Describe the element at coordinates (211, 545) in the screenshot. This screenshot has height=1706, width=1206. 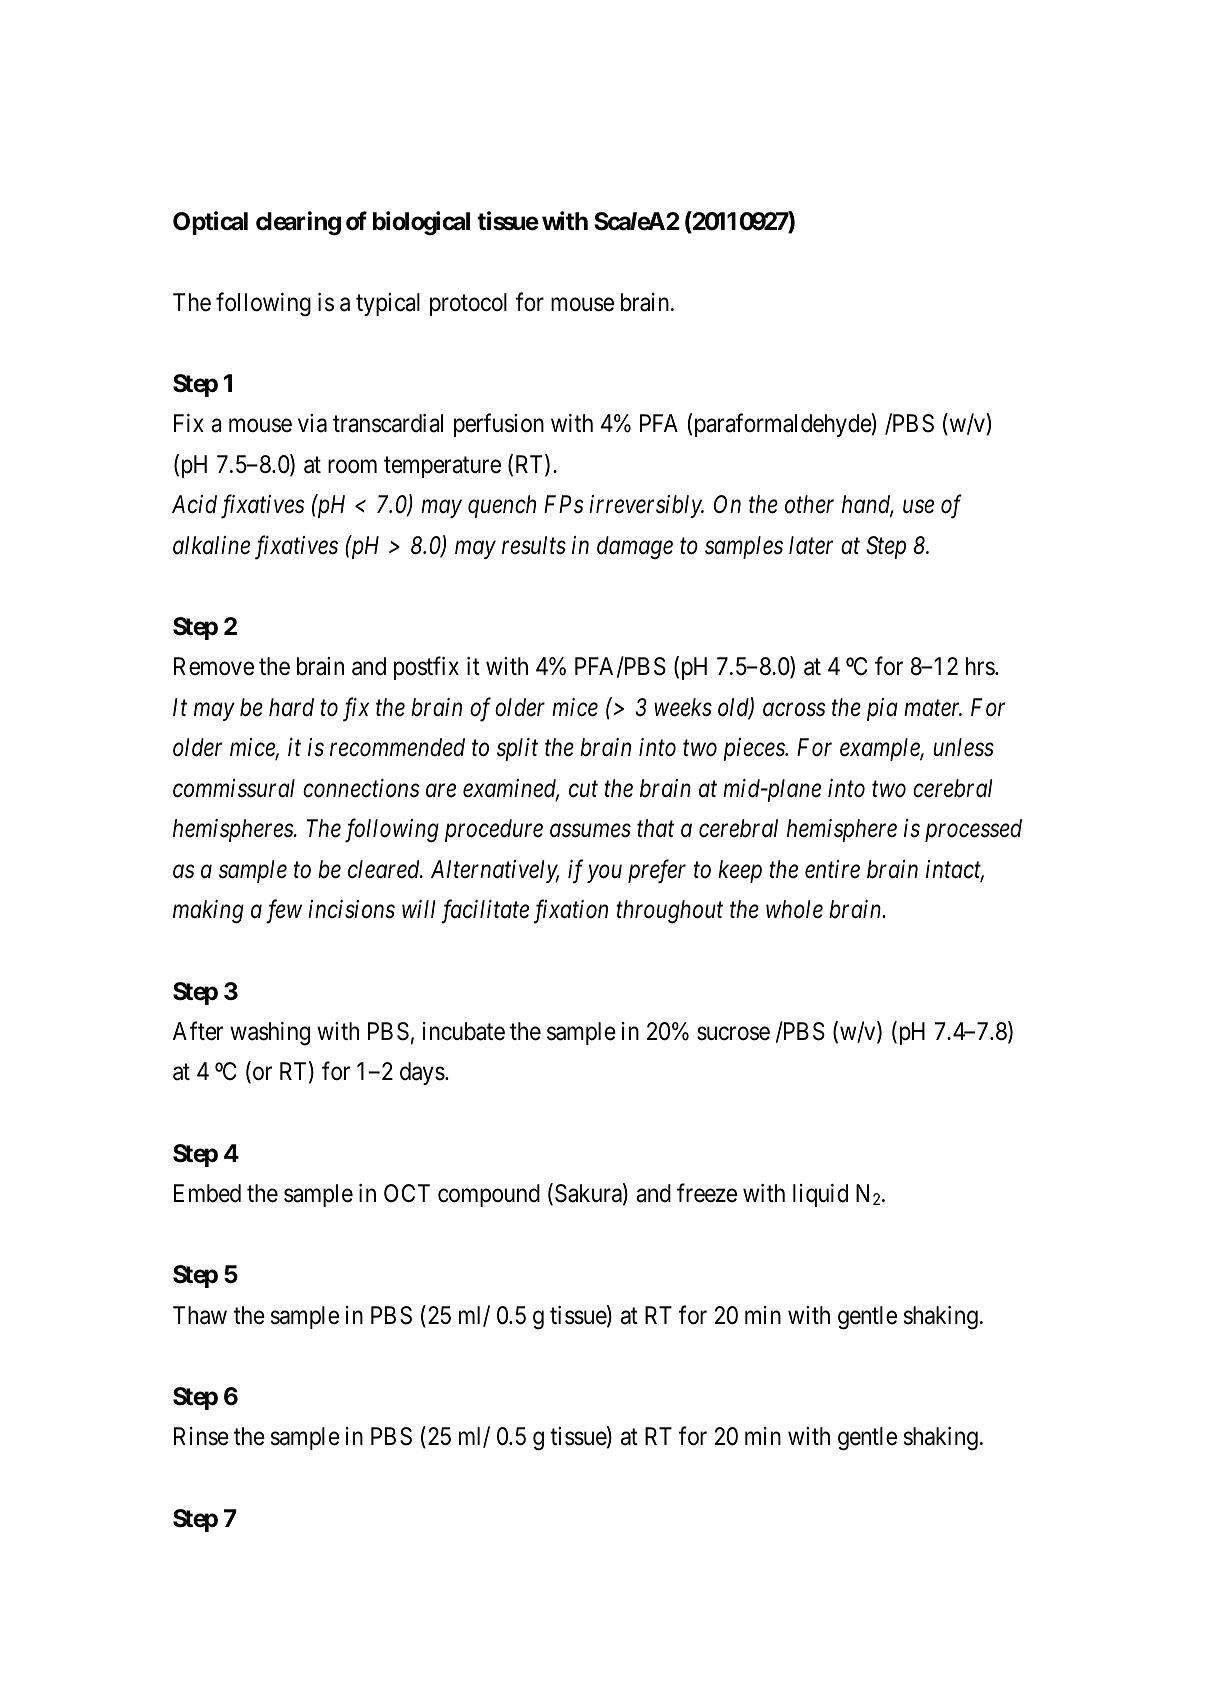
I see `alkaline` at that location.
